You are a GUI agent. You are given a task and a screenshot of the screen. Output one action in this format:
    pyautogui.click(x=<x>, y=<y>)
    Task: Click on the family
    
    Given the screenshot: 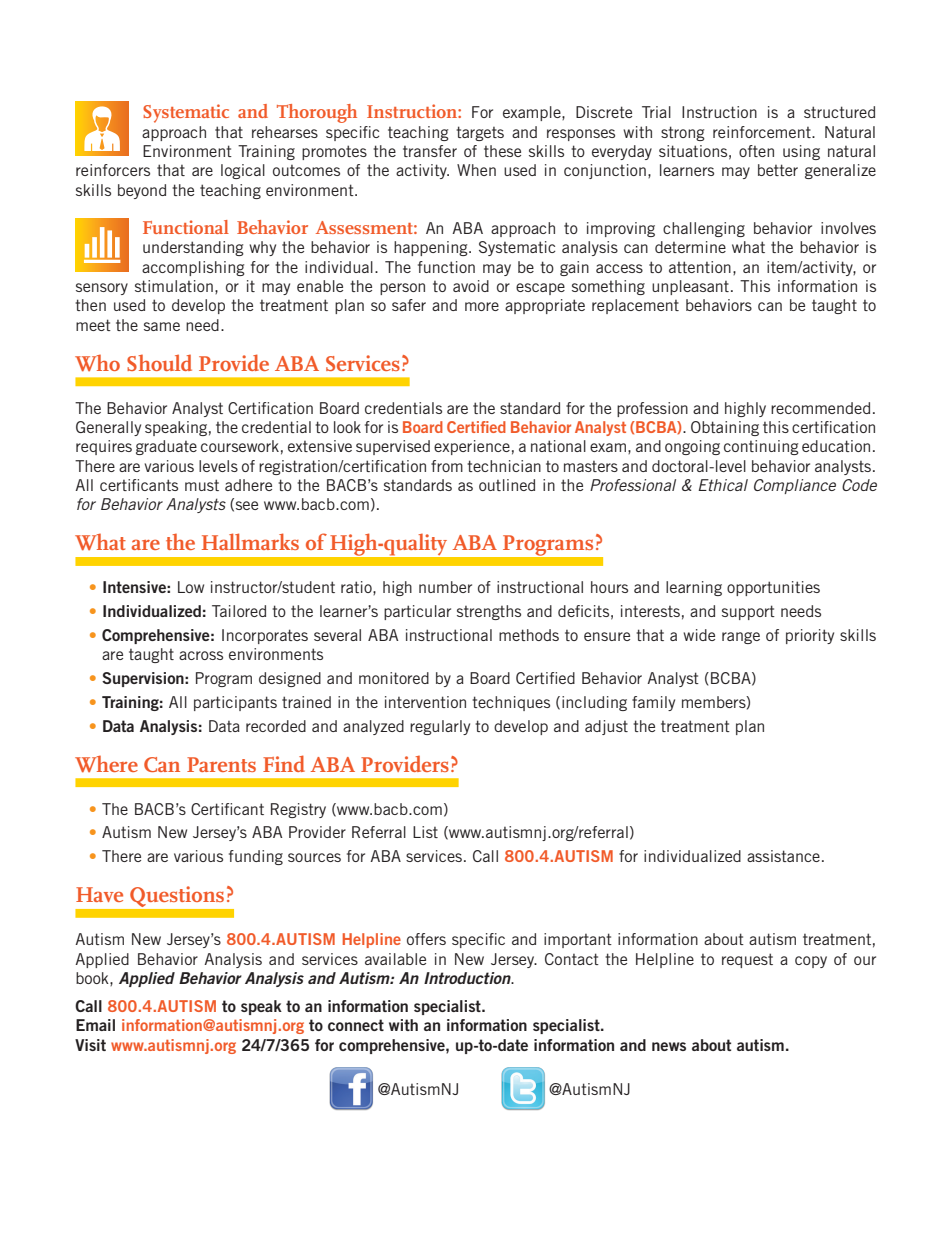 What is the action you would take?
    pyautogui.click(x=653, y=703)
